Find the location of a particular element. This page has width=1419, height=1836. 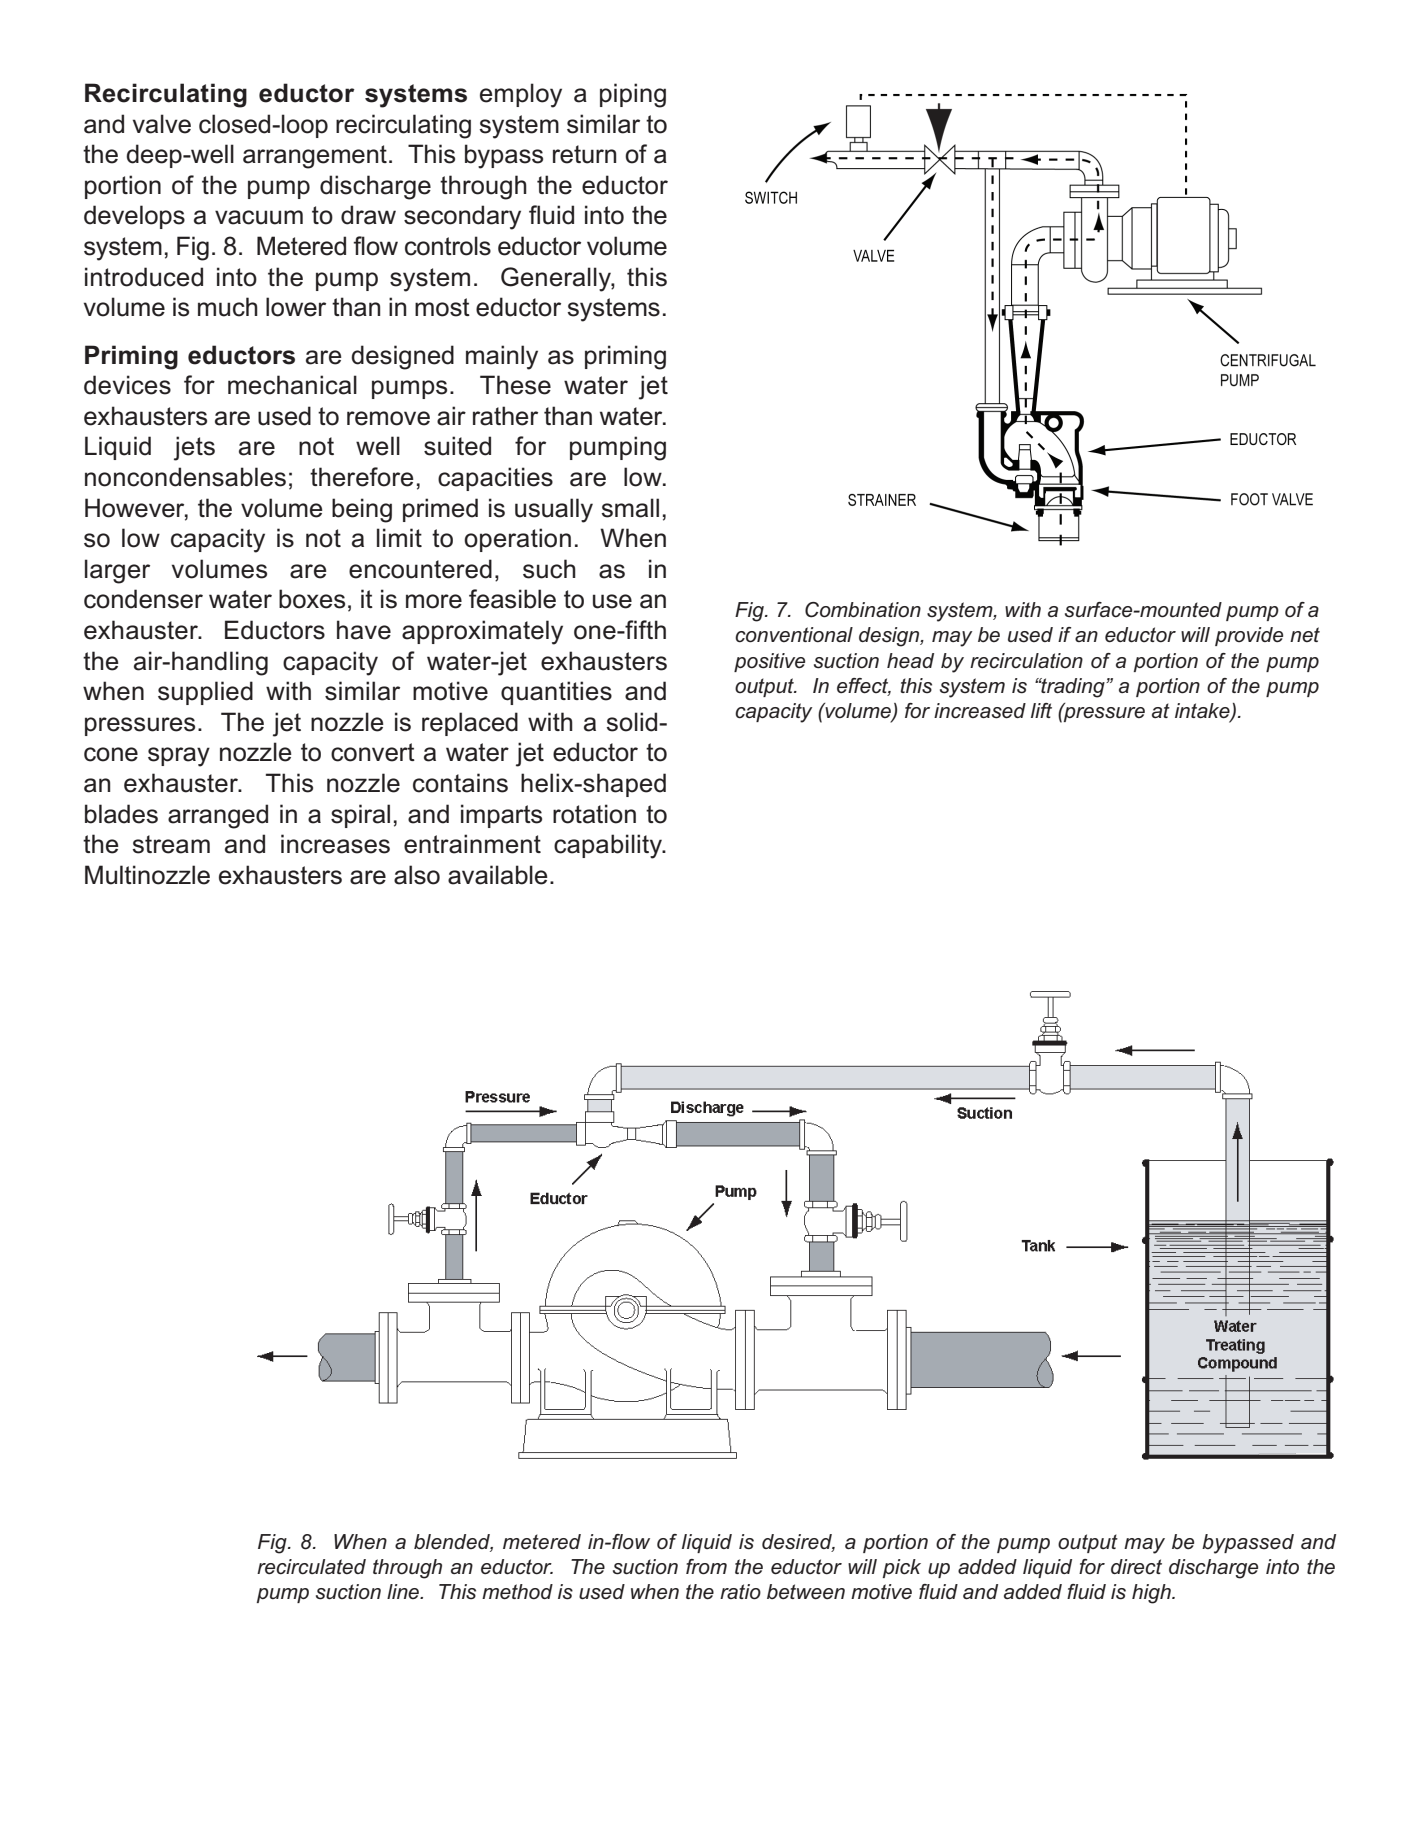

arrangement is located at coordinates (315, 157).
